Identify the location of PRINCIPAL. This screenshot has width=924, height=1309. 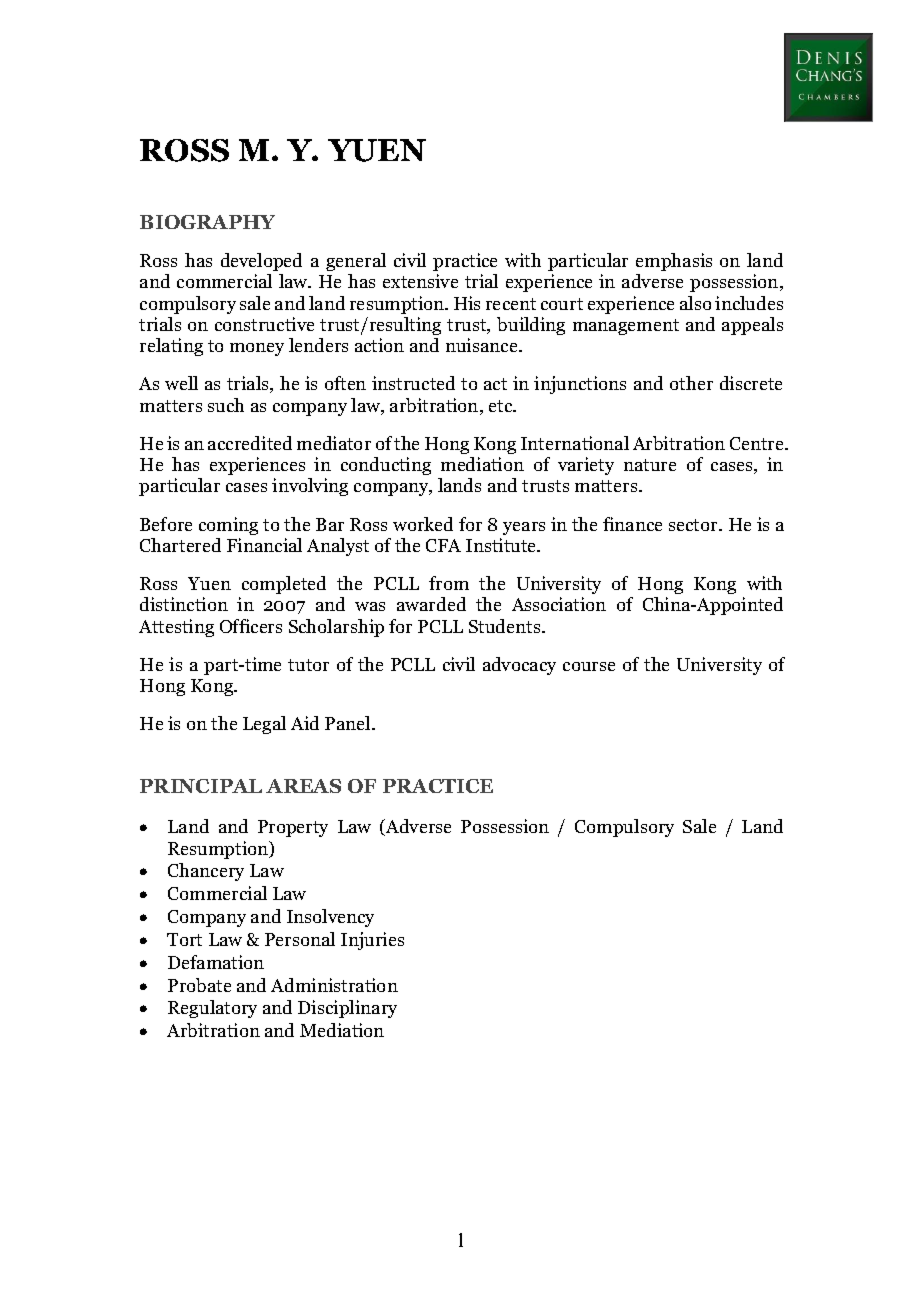
(201, 786).
